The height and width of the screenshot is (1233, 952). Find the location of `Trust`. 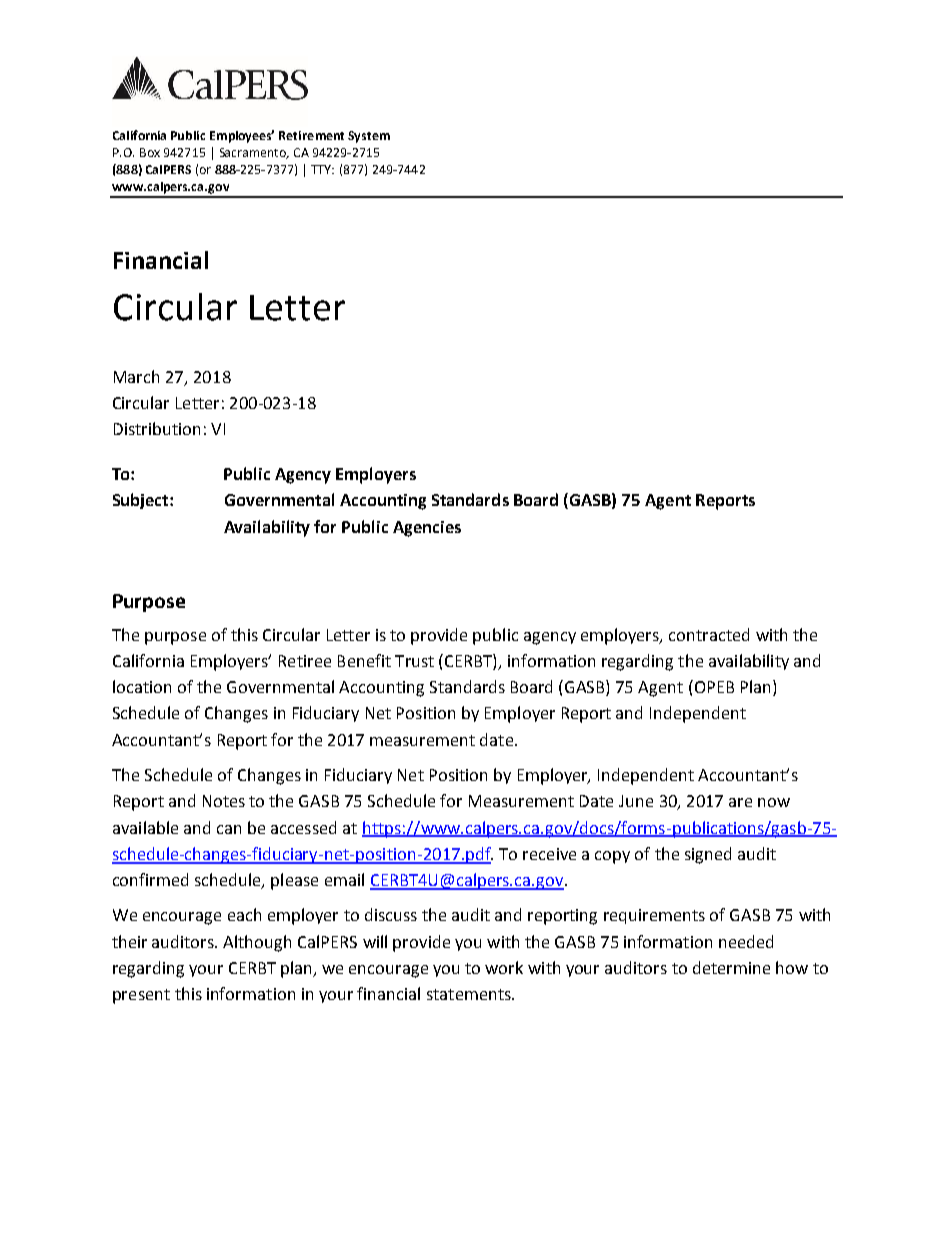

Trust is located at coordinates (414, 661).
